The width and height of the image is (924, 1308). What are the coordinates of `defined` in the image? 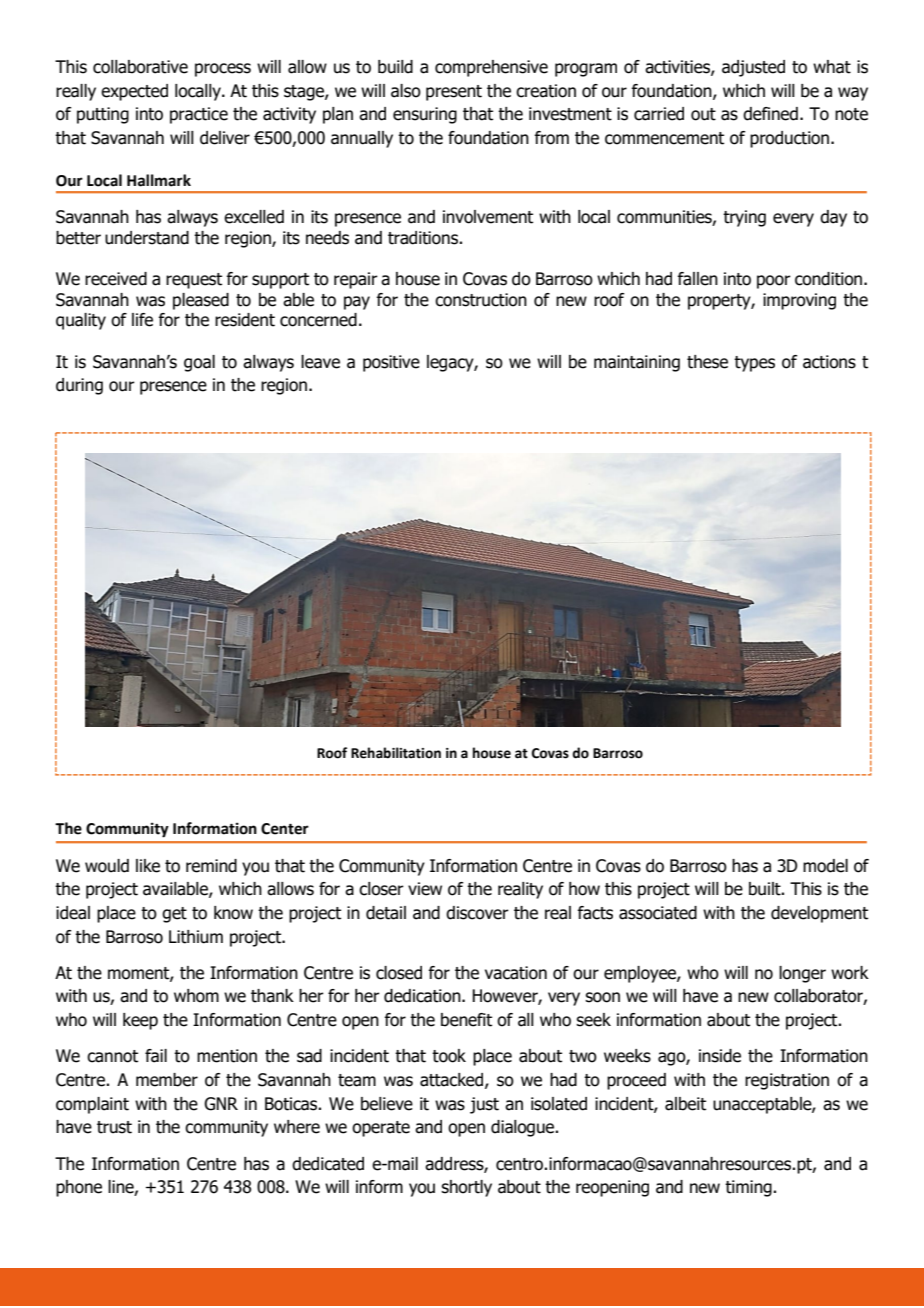 It's located at (770, 114).
